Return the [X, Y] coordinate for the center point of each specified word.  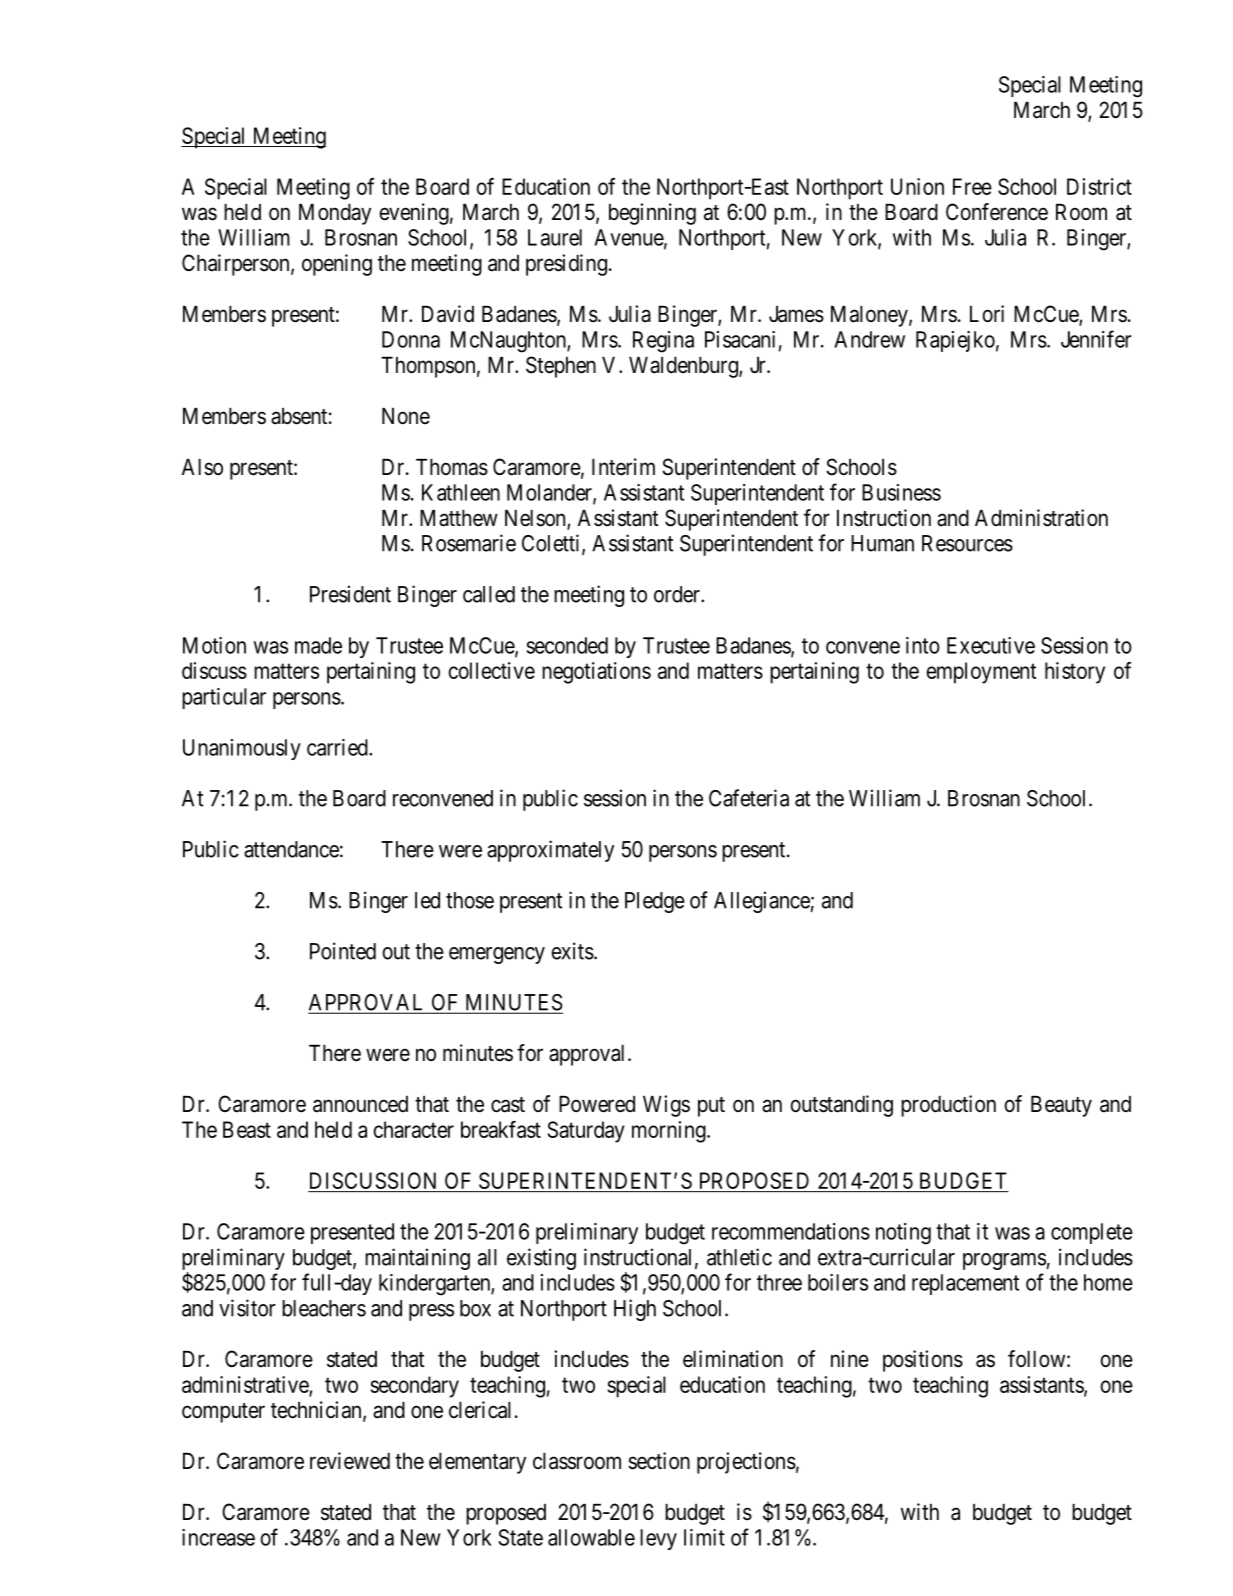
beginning [652, 214]
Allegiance [762, 902]
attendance [291, 849]
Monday [335, 214]
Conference [997, 212]
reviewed [350, 1461]
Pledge [655, 902]
